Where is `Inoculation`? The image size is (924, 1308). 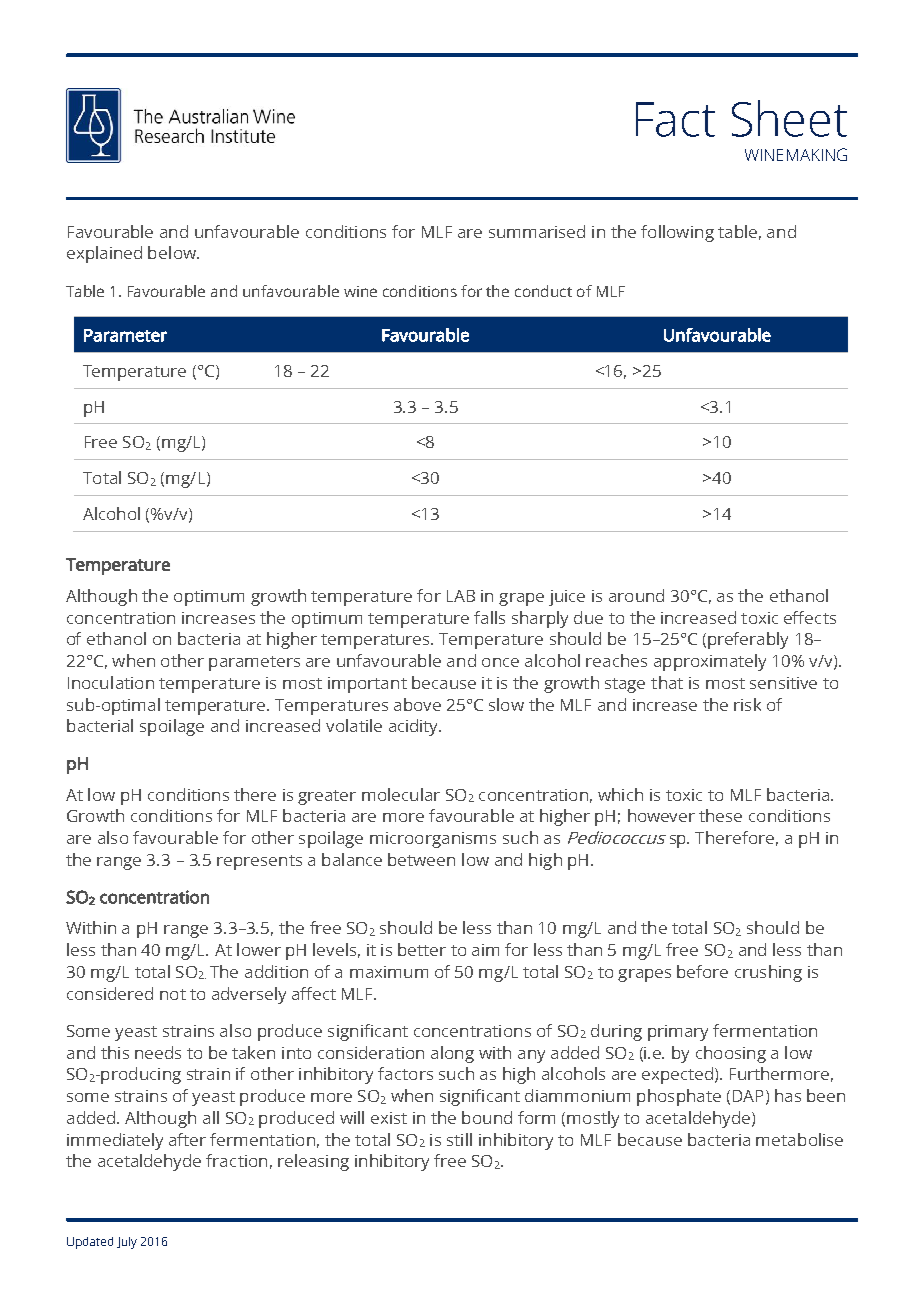
Inoculation is located at coordinates (111, 682).
